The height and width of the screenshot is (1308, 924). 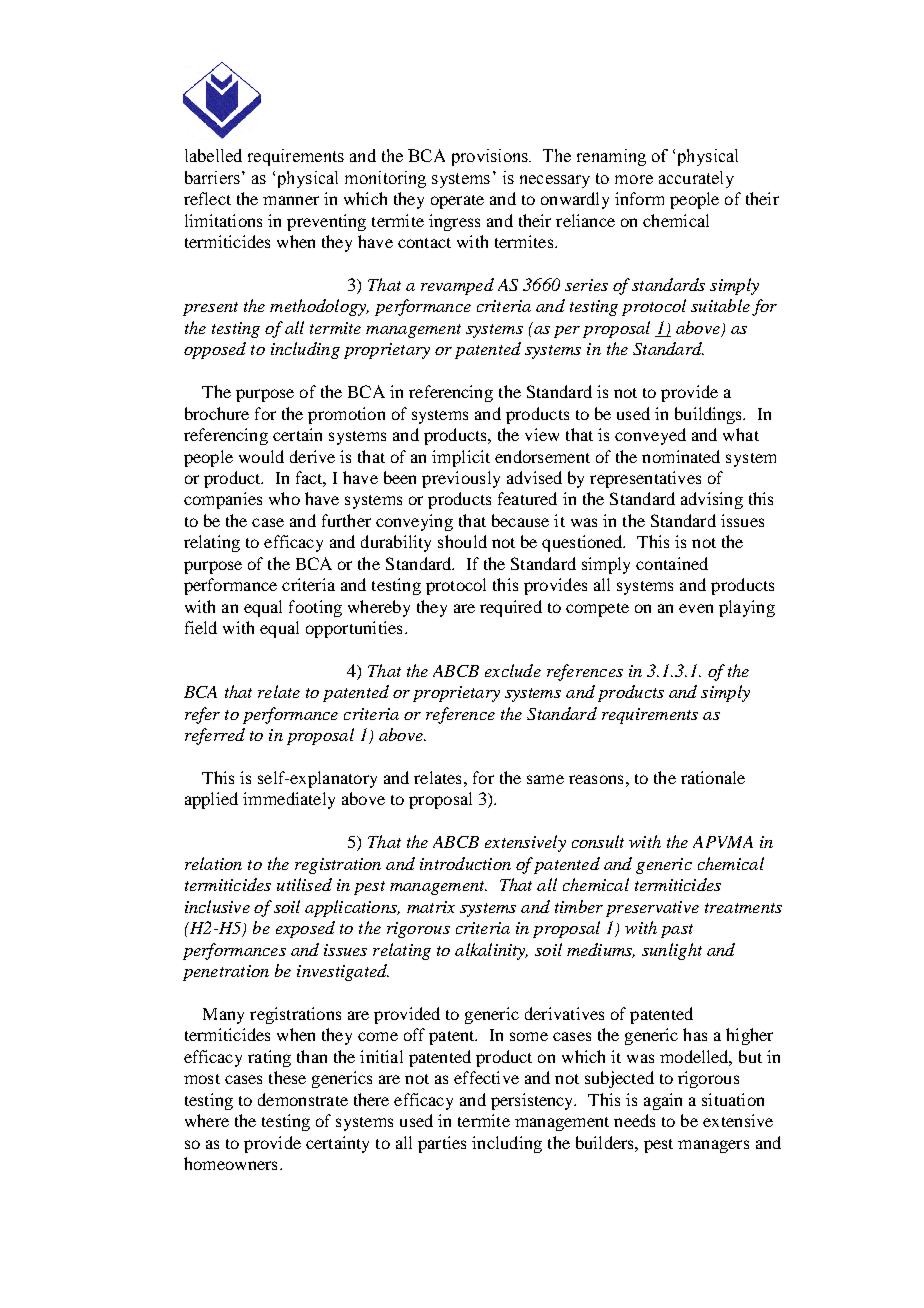 What do you see at coordinates (457, 202) in the screenshot?
I see `operate` at bounding box center [457, 202].
